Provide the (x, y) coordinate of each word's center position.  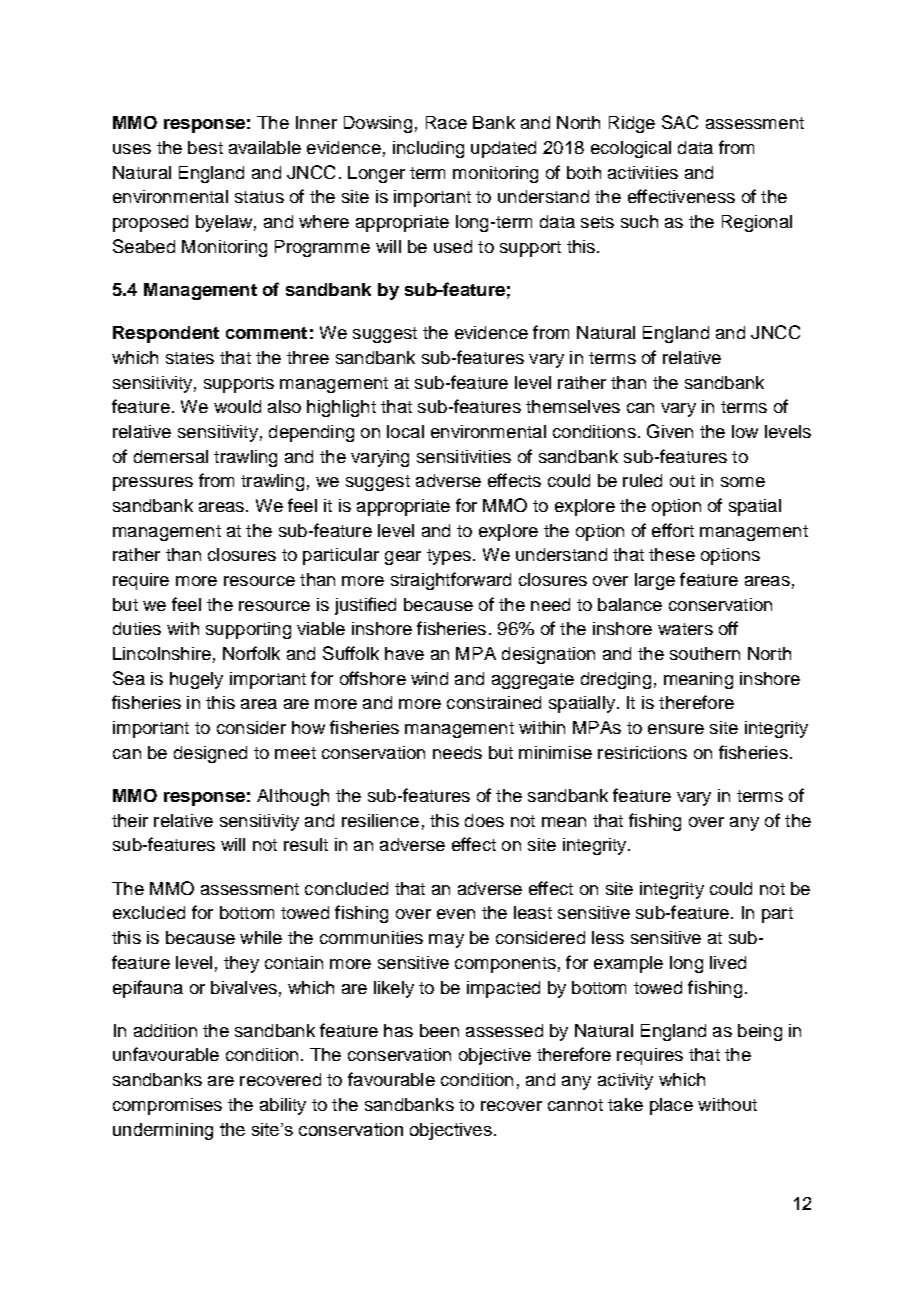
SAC (680, 122)
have (404, 653)
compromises (167, 1106)
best (205, 147)
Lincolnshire (162, 653)
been (439, 1030)
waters (685, 629)
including (428, 149)
